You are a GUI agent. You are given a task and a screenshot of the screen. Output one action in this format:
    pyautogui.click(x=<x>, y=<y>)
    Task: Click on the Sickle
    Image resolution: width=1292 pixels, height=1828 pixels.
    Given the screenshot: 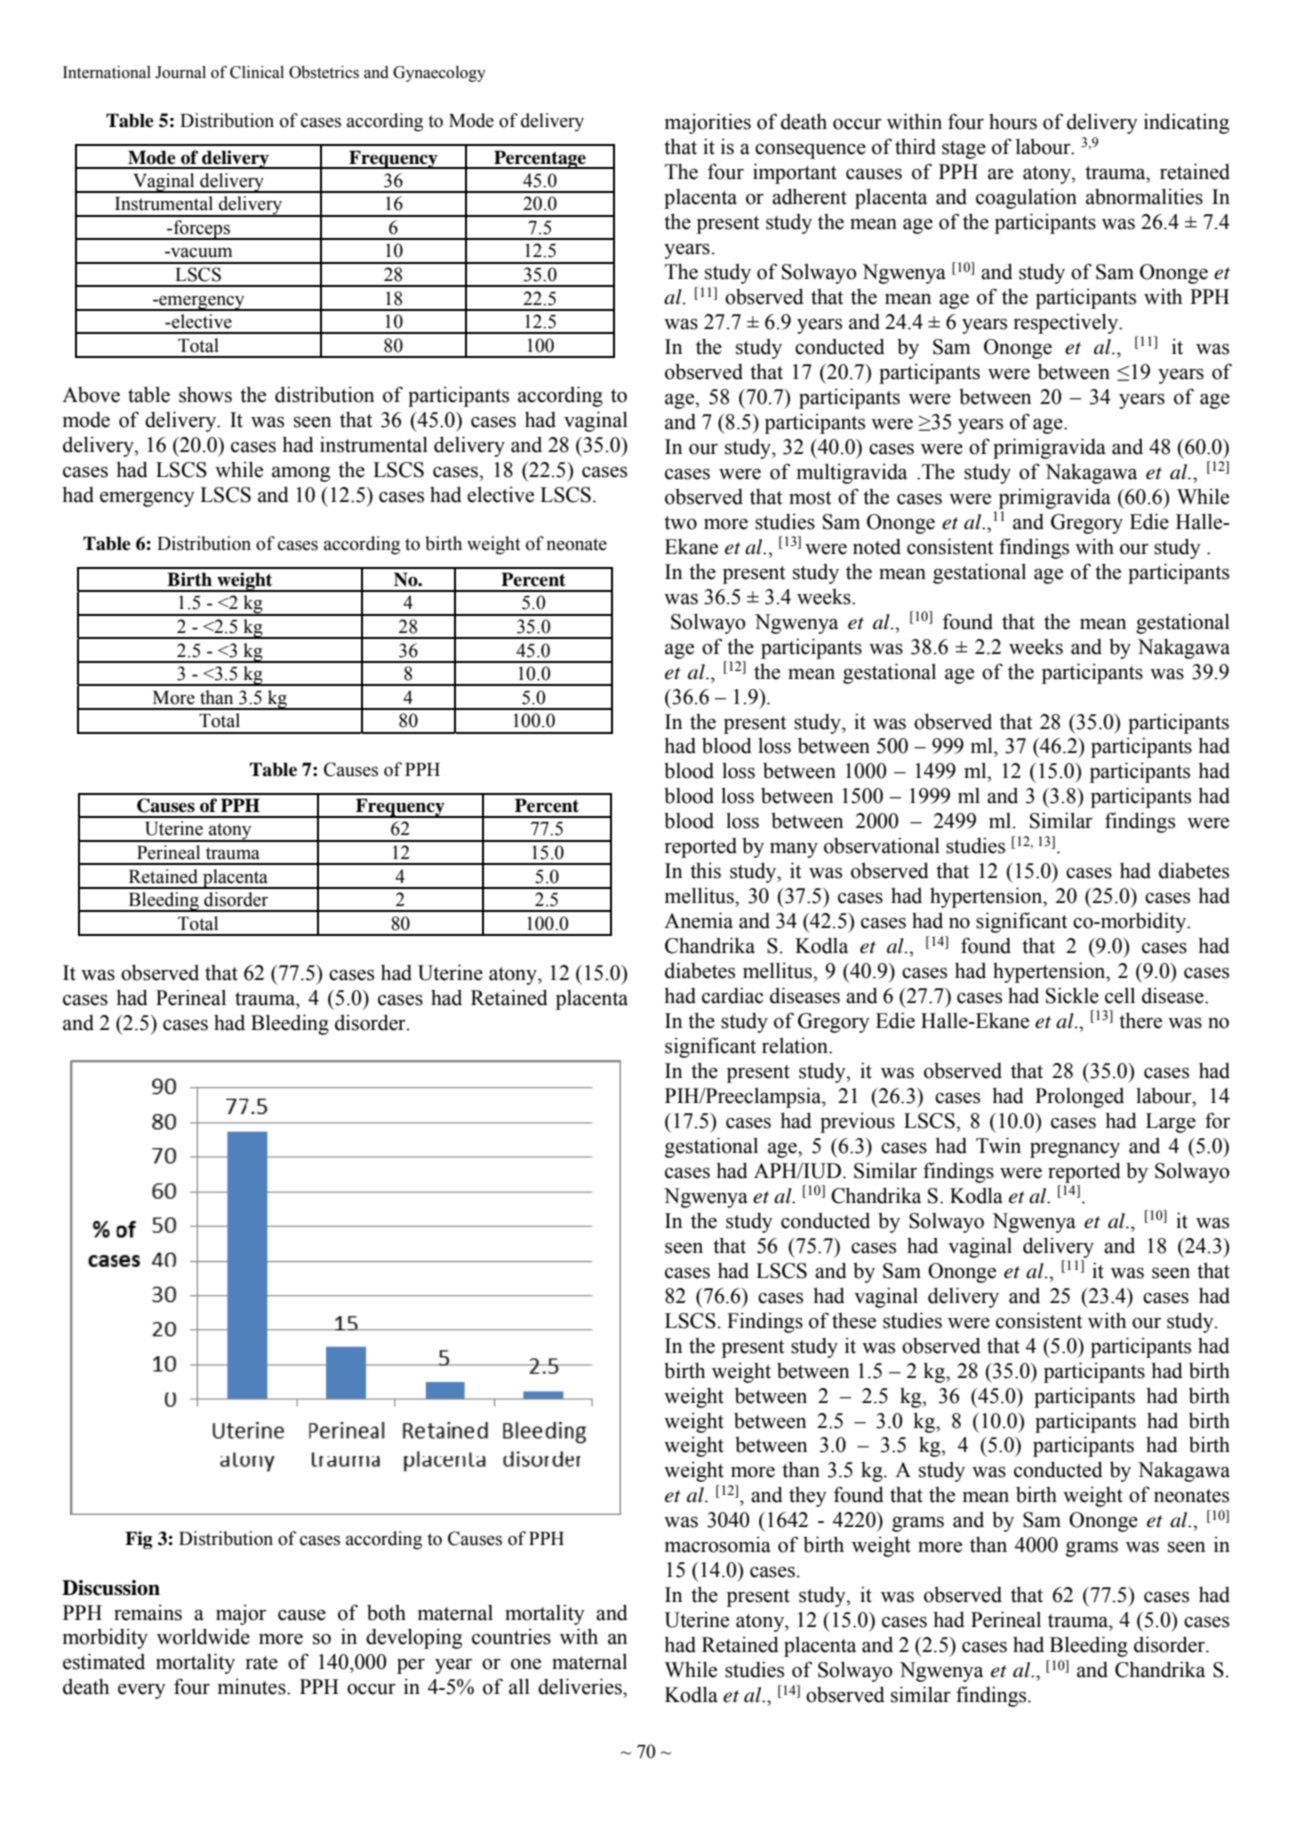 What is the action you would take?
    pyautogui.click(x=1072, y=995)
